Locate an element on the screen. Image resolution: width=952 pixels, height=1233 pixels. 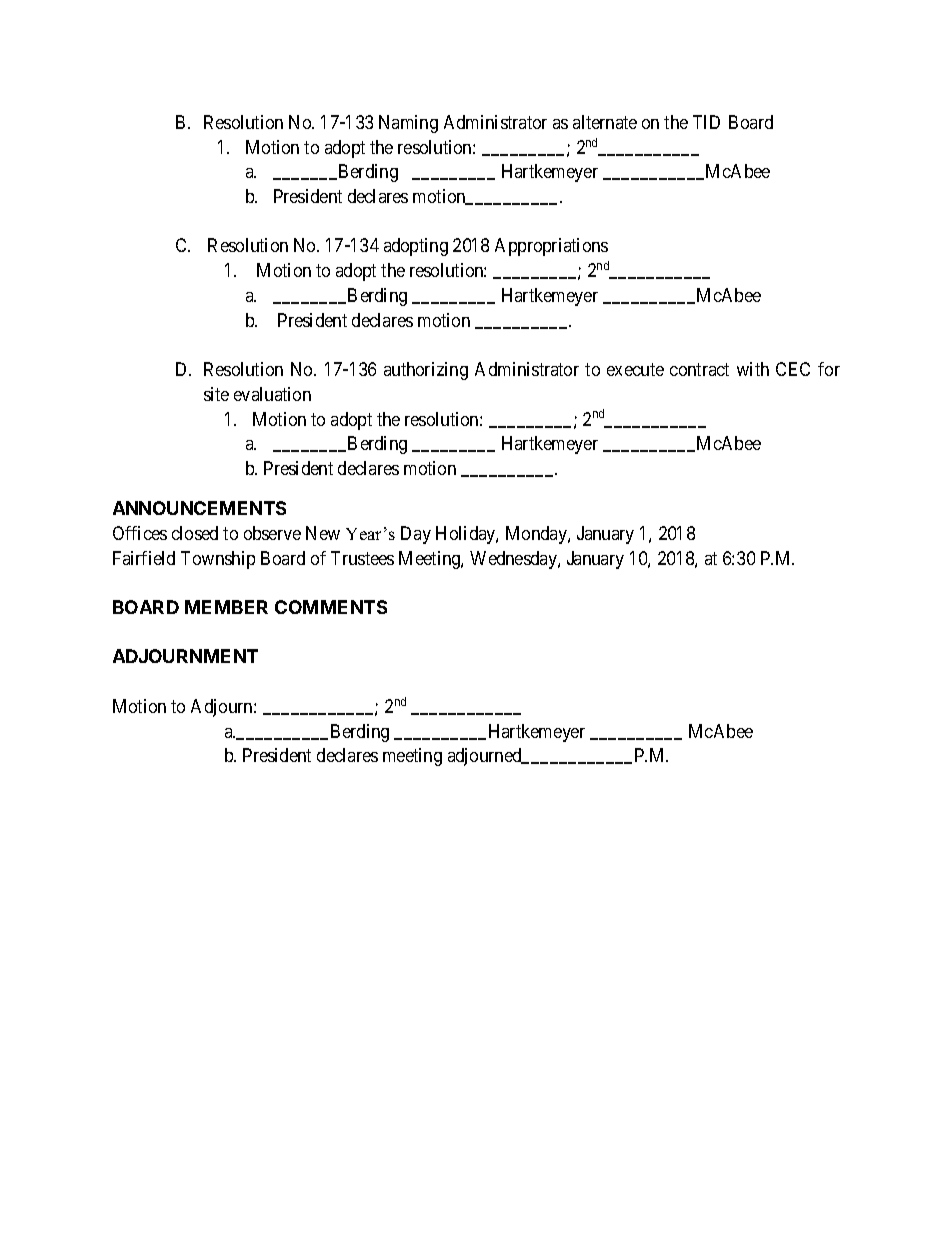
TID is located at coordinates (706, 122).
